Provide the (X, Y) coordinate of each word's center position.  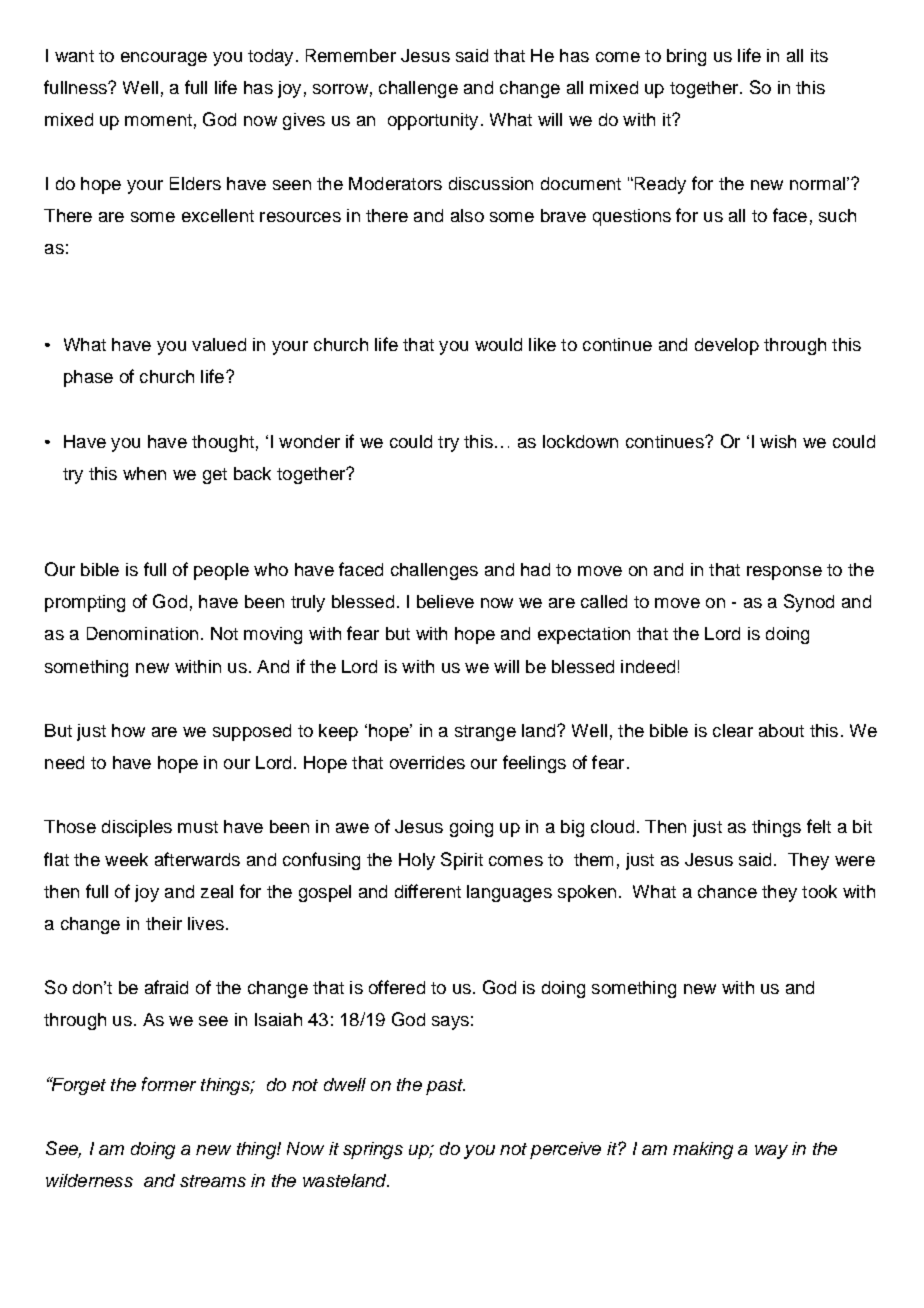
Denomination (142, 633)
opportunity (433, 121)
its (819, 55)
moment (158, 120)
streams (213, 1181)
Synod (809, 603)
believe (445, 601)
